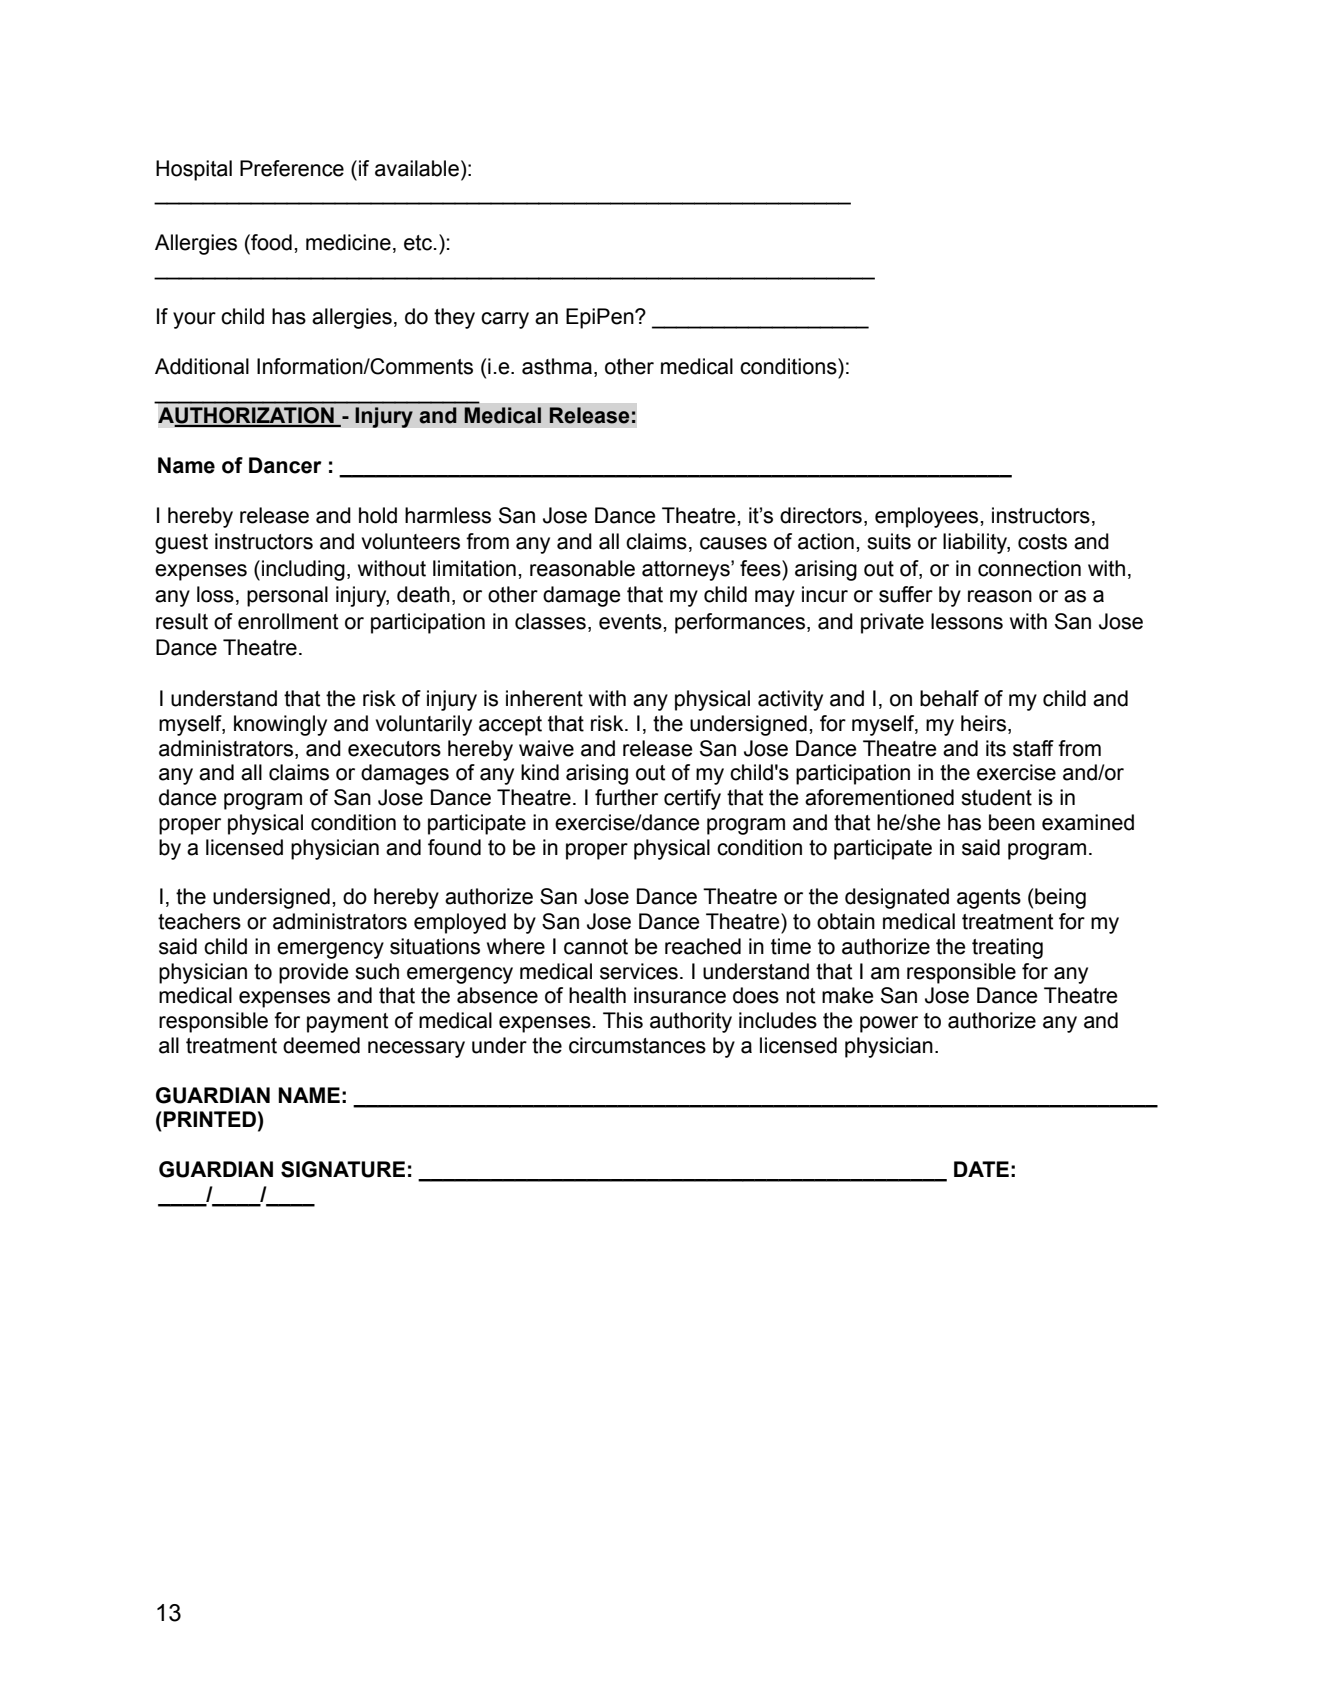  I want to click on enrollment, so click(288, 621).
